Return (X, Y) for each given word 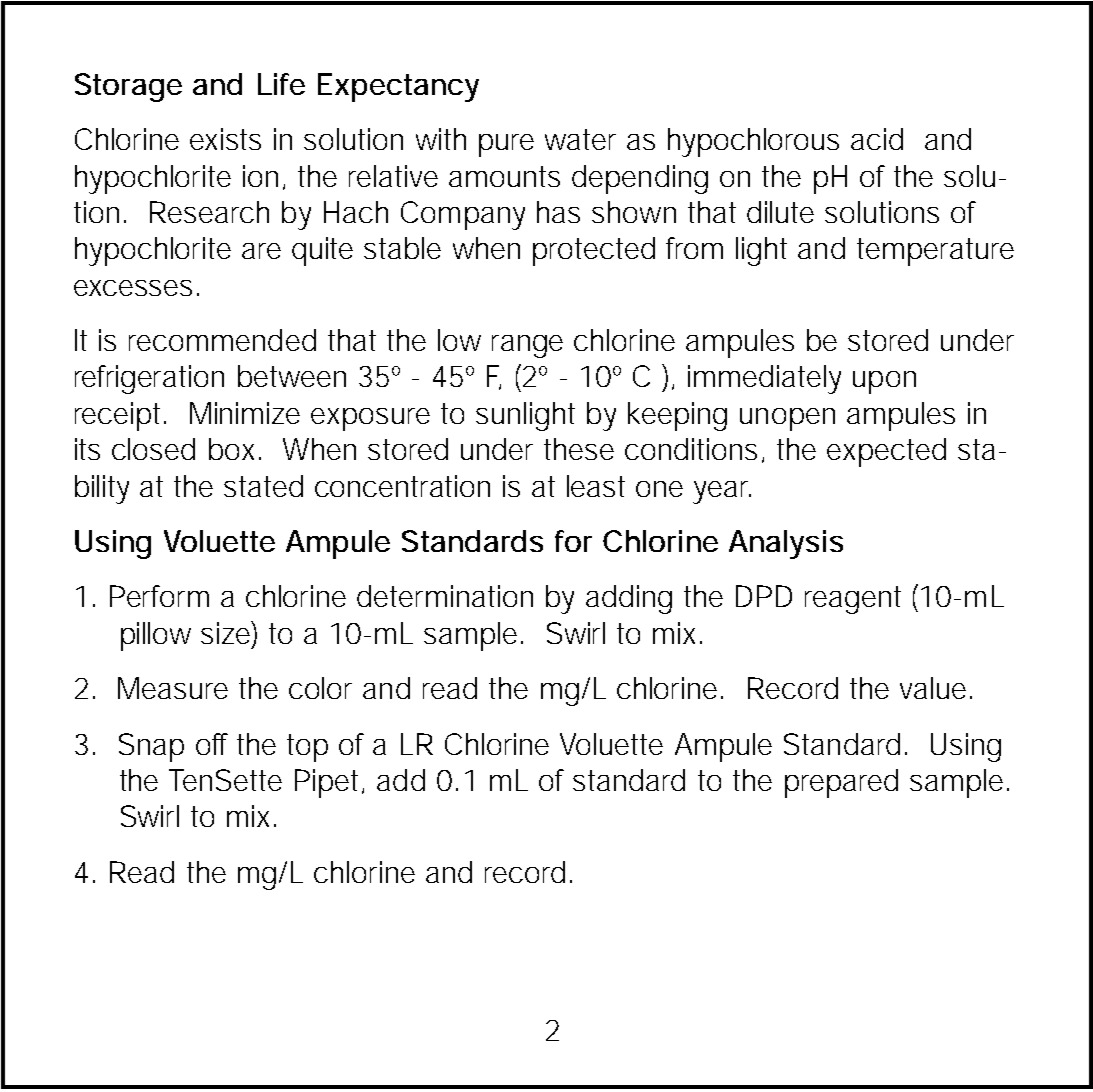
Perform (159, 596)
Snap (151, 747)
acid (877, 139)
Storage (128, 87)
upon (884, 382)
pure (506, 145)
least (596, 486)
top (307, 748)
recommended (222, 340)
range (527, 346)
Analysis (786, 544)
